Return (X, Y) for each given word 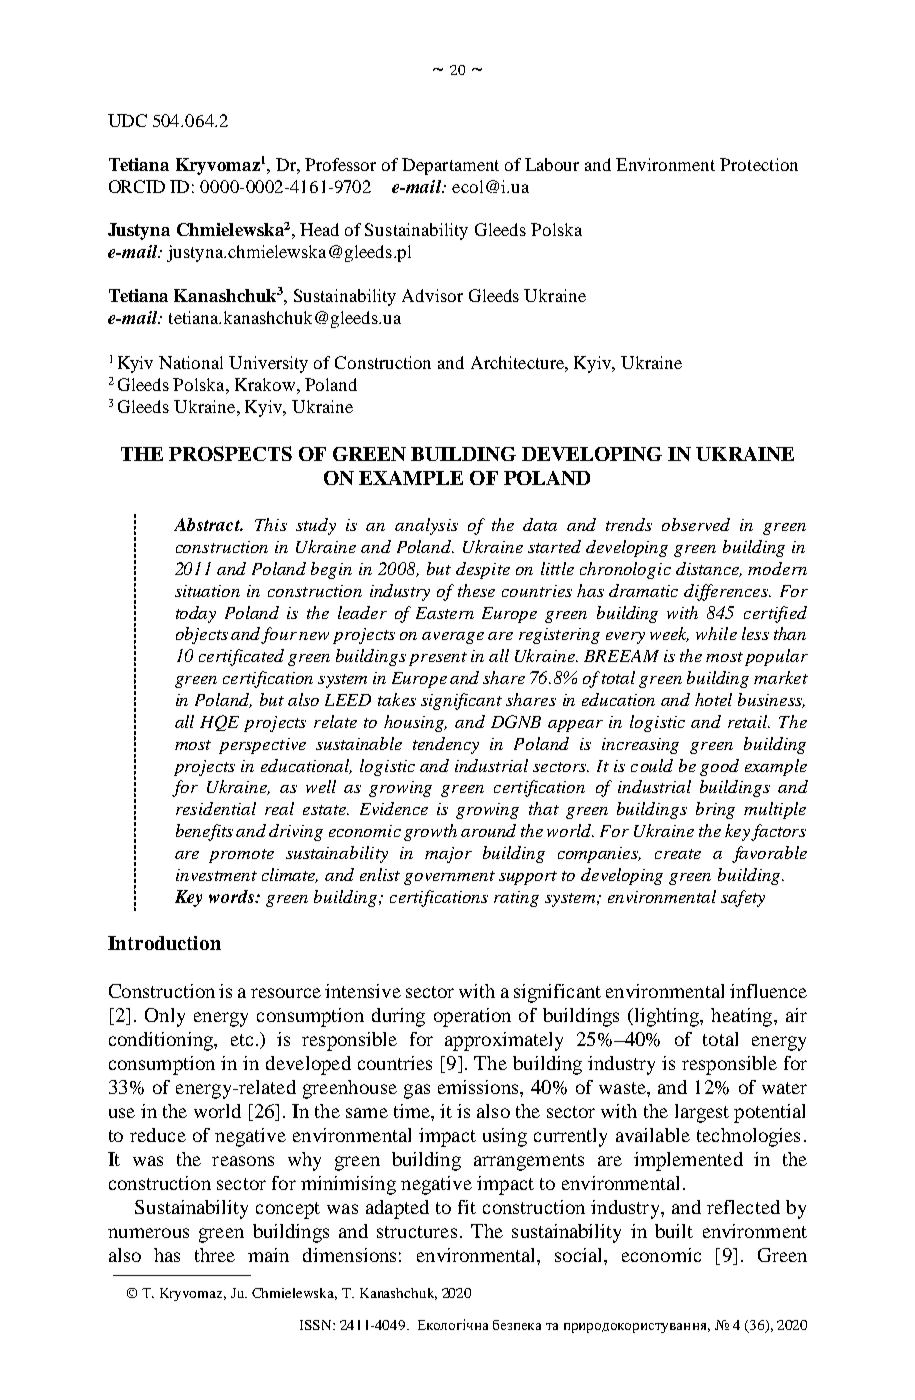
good (719, 767)
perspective (262, 746)
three (215, 1255)
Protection (759, 164)
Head (319, 229)
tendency (446, 745)
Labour (552, 164)
